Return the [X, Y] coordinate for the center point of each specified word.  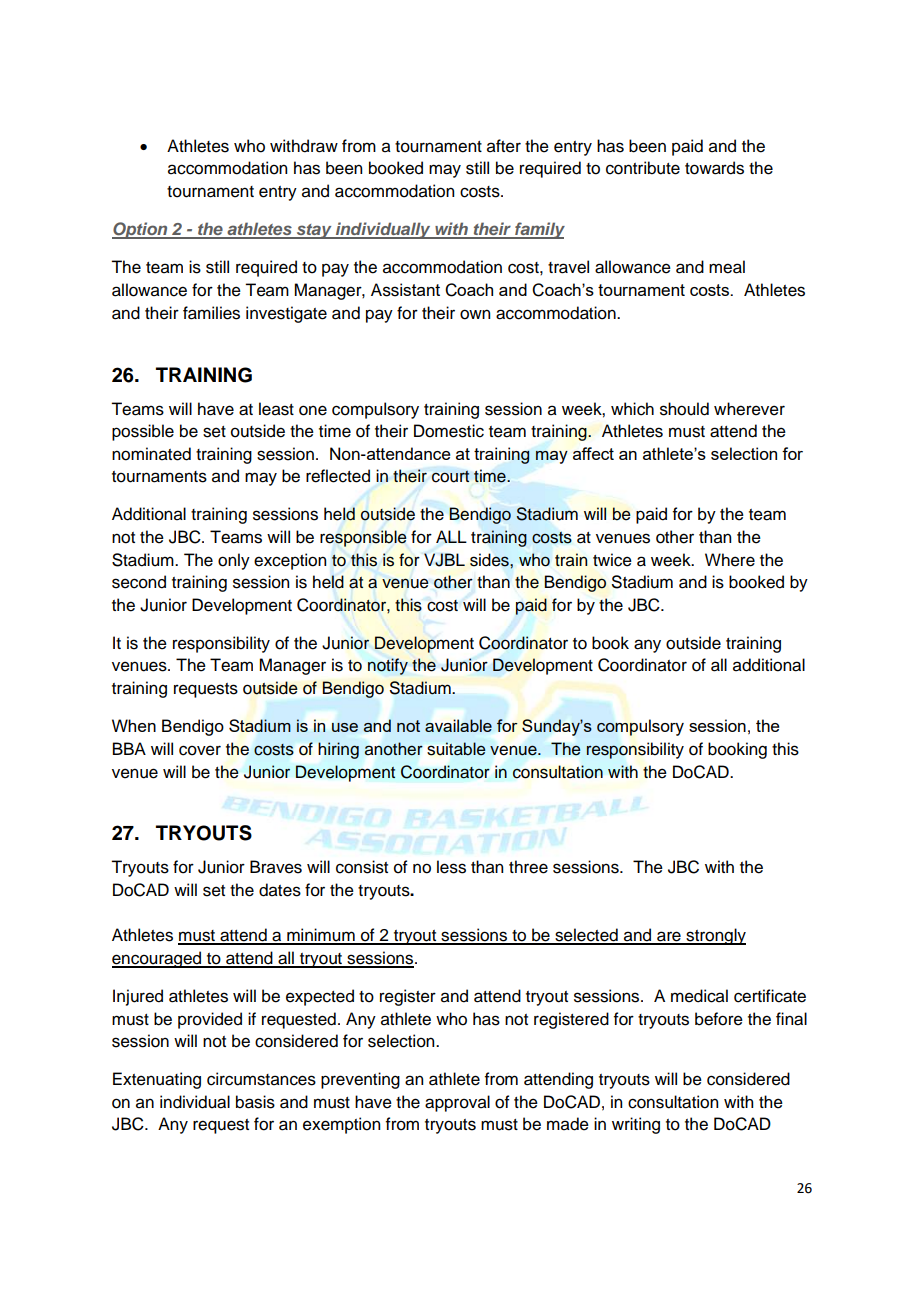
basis [255, 1102]
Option [141, 230]
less [451, 867]
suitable [456, 749]
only [234, 561]
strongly [715, 936]
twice [612, 560]
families [211, 313]
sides [490, 560]
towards [714, 168]
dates [280, 890]
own [475, 314]
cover [200, 750]
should [684, 409]
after [504, 146]
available [458, 725]
